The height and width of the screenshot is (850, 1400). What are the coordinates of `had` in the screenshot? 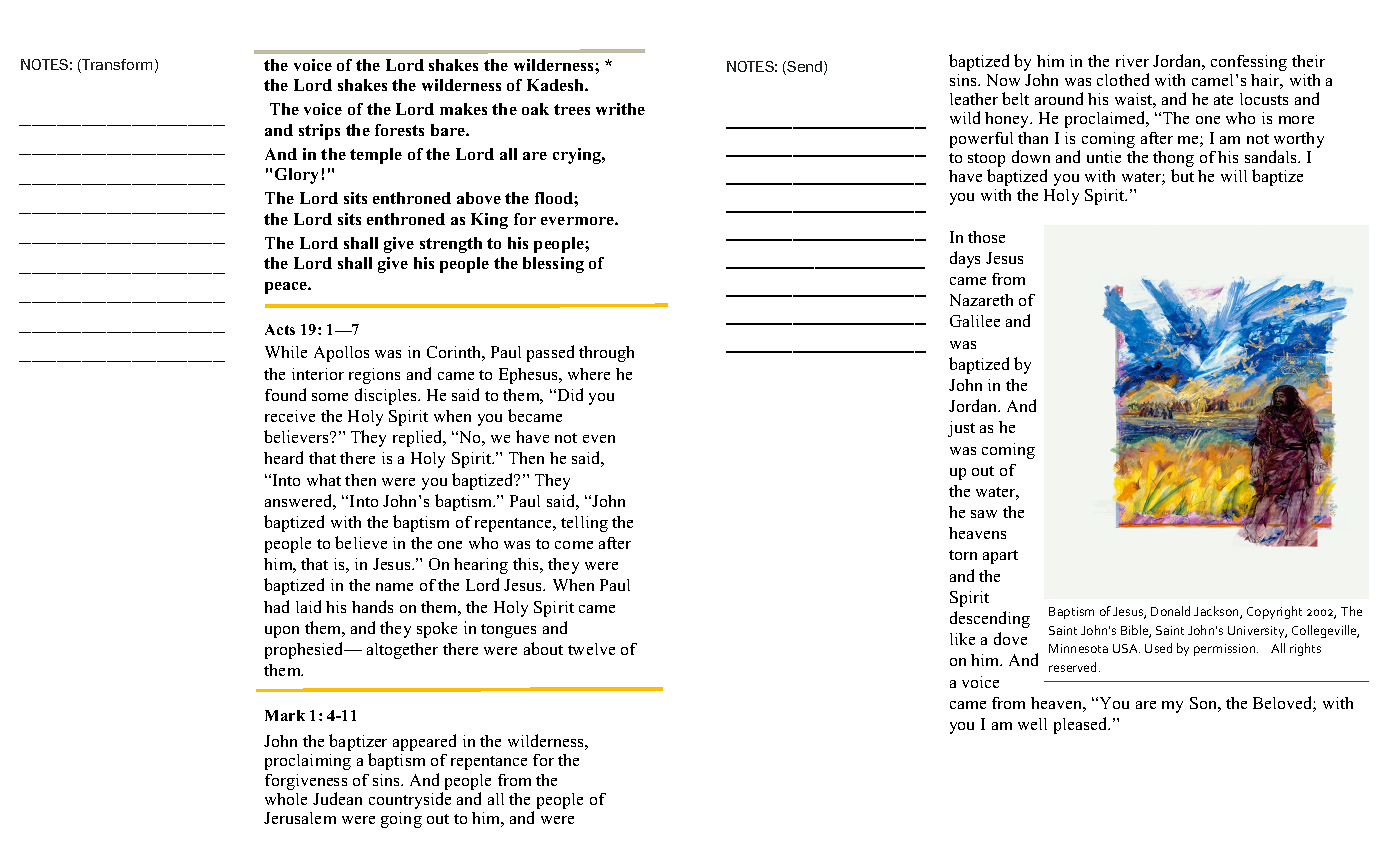 It's located at (276, 606).
